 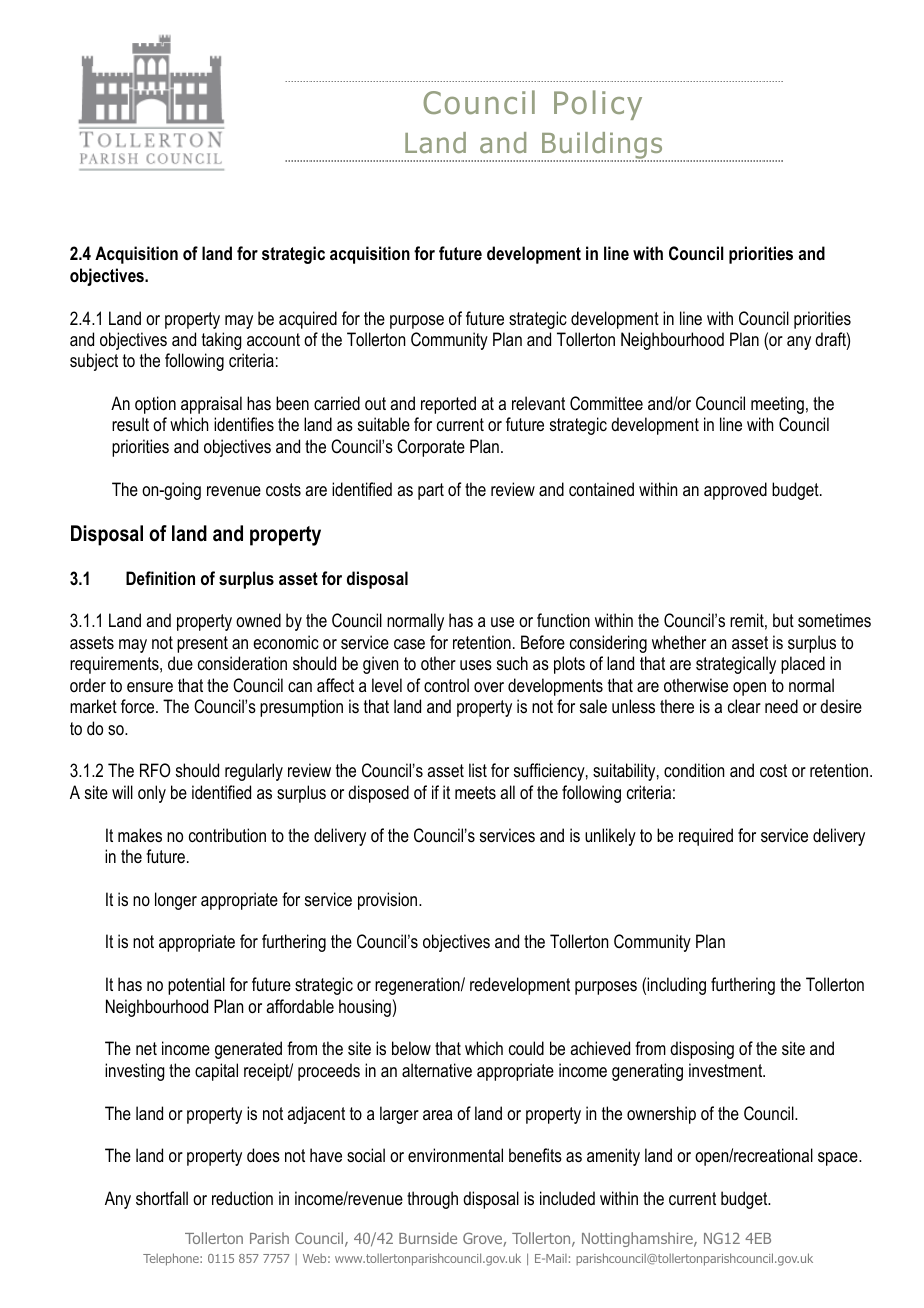 What do you see at coordinates (140, 835) in the document?
I see `makes` at bounding box center [140, 835].
